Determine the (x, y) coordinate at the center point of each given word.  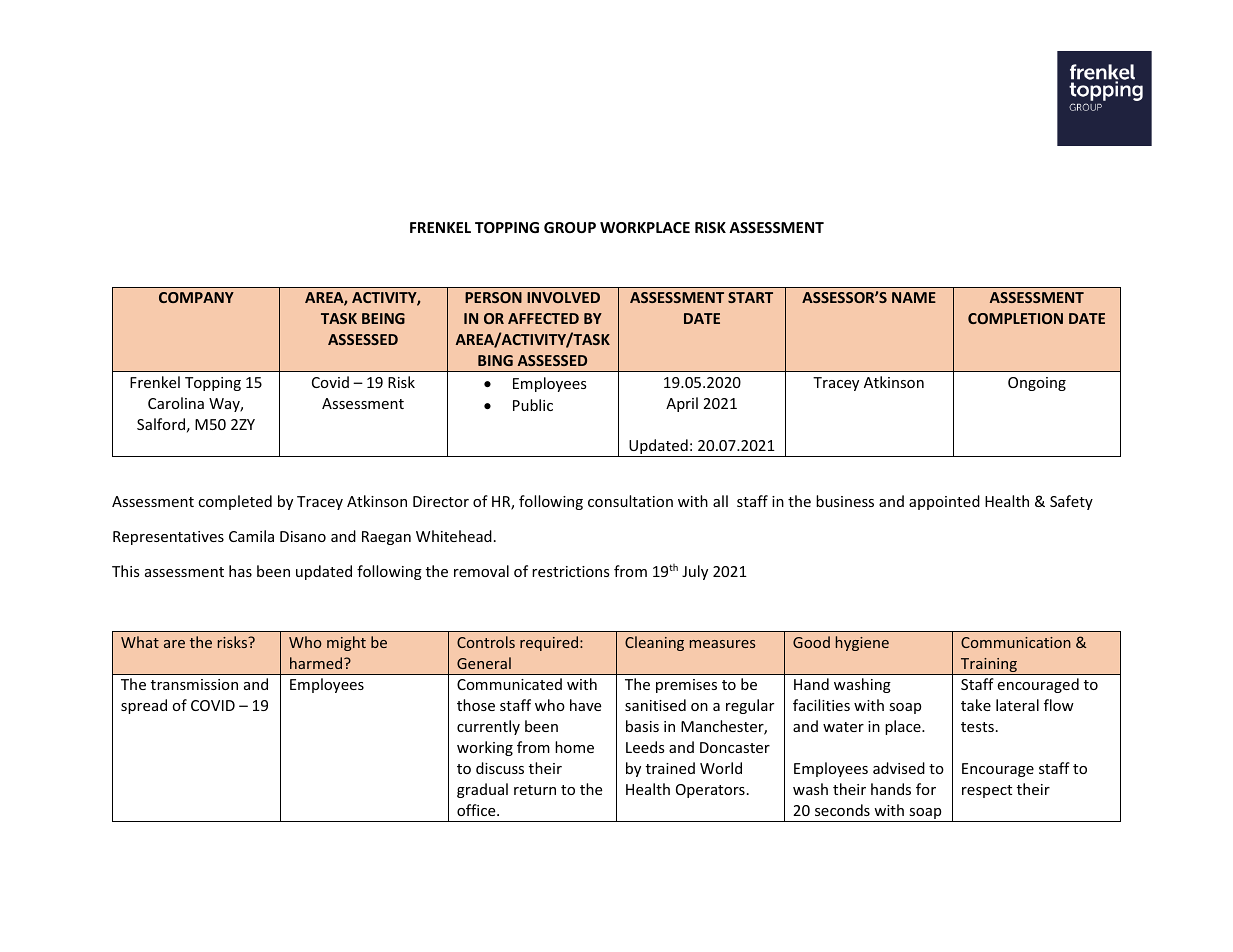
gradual (482, 790)
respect (987, 791)
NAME (914, 297)
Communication (1016, 642)
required (550, 643)
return (535, 790)
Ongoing (1037, 384)
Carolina (176, 403)
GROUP (570, 227)
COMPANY (196, 297)
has (240, 571)
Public (533, 405)
